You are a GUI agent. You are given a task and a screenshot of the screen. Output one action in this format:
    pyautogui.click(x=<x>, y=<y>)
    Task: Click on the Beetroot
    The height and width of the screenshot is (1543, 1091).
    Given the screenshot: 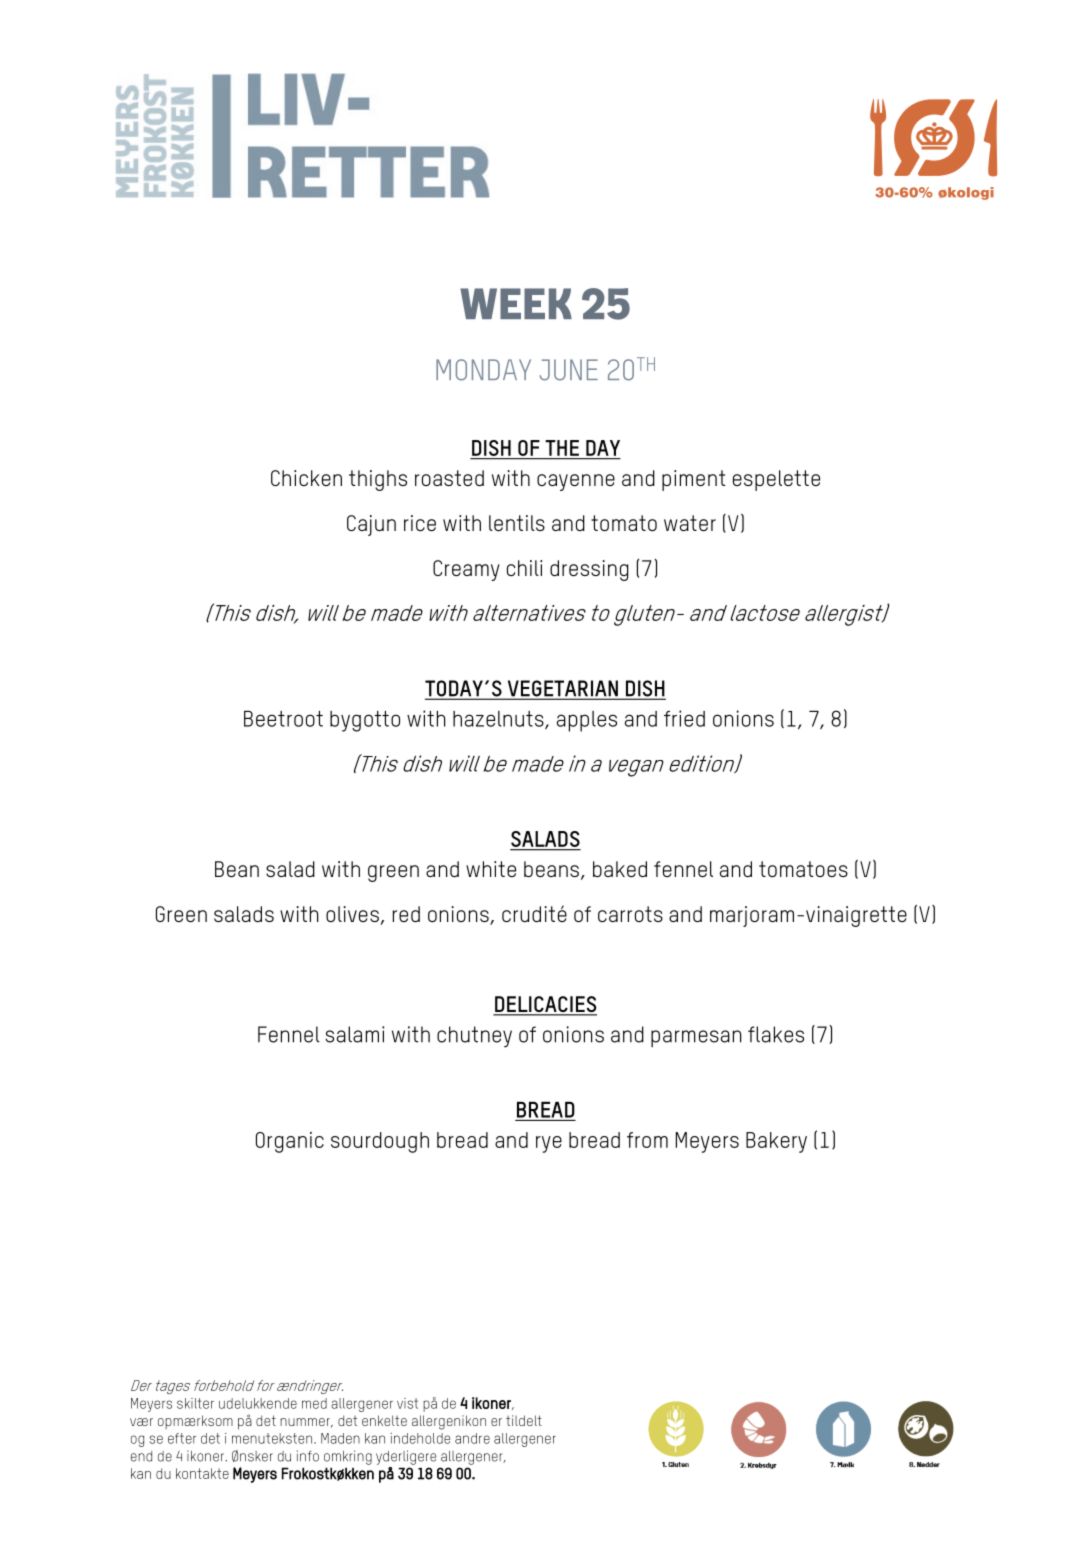 What is the action you would take?
    pyautogui.click(x=283, y=719)
